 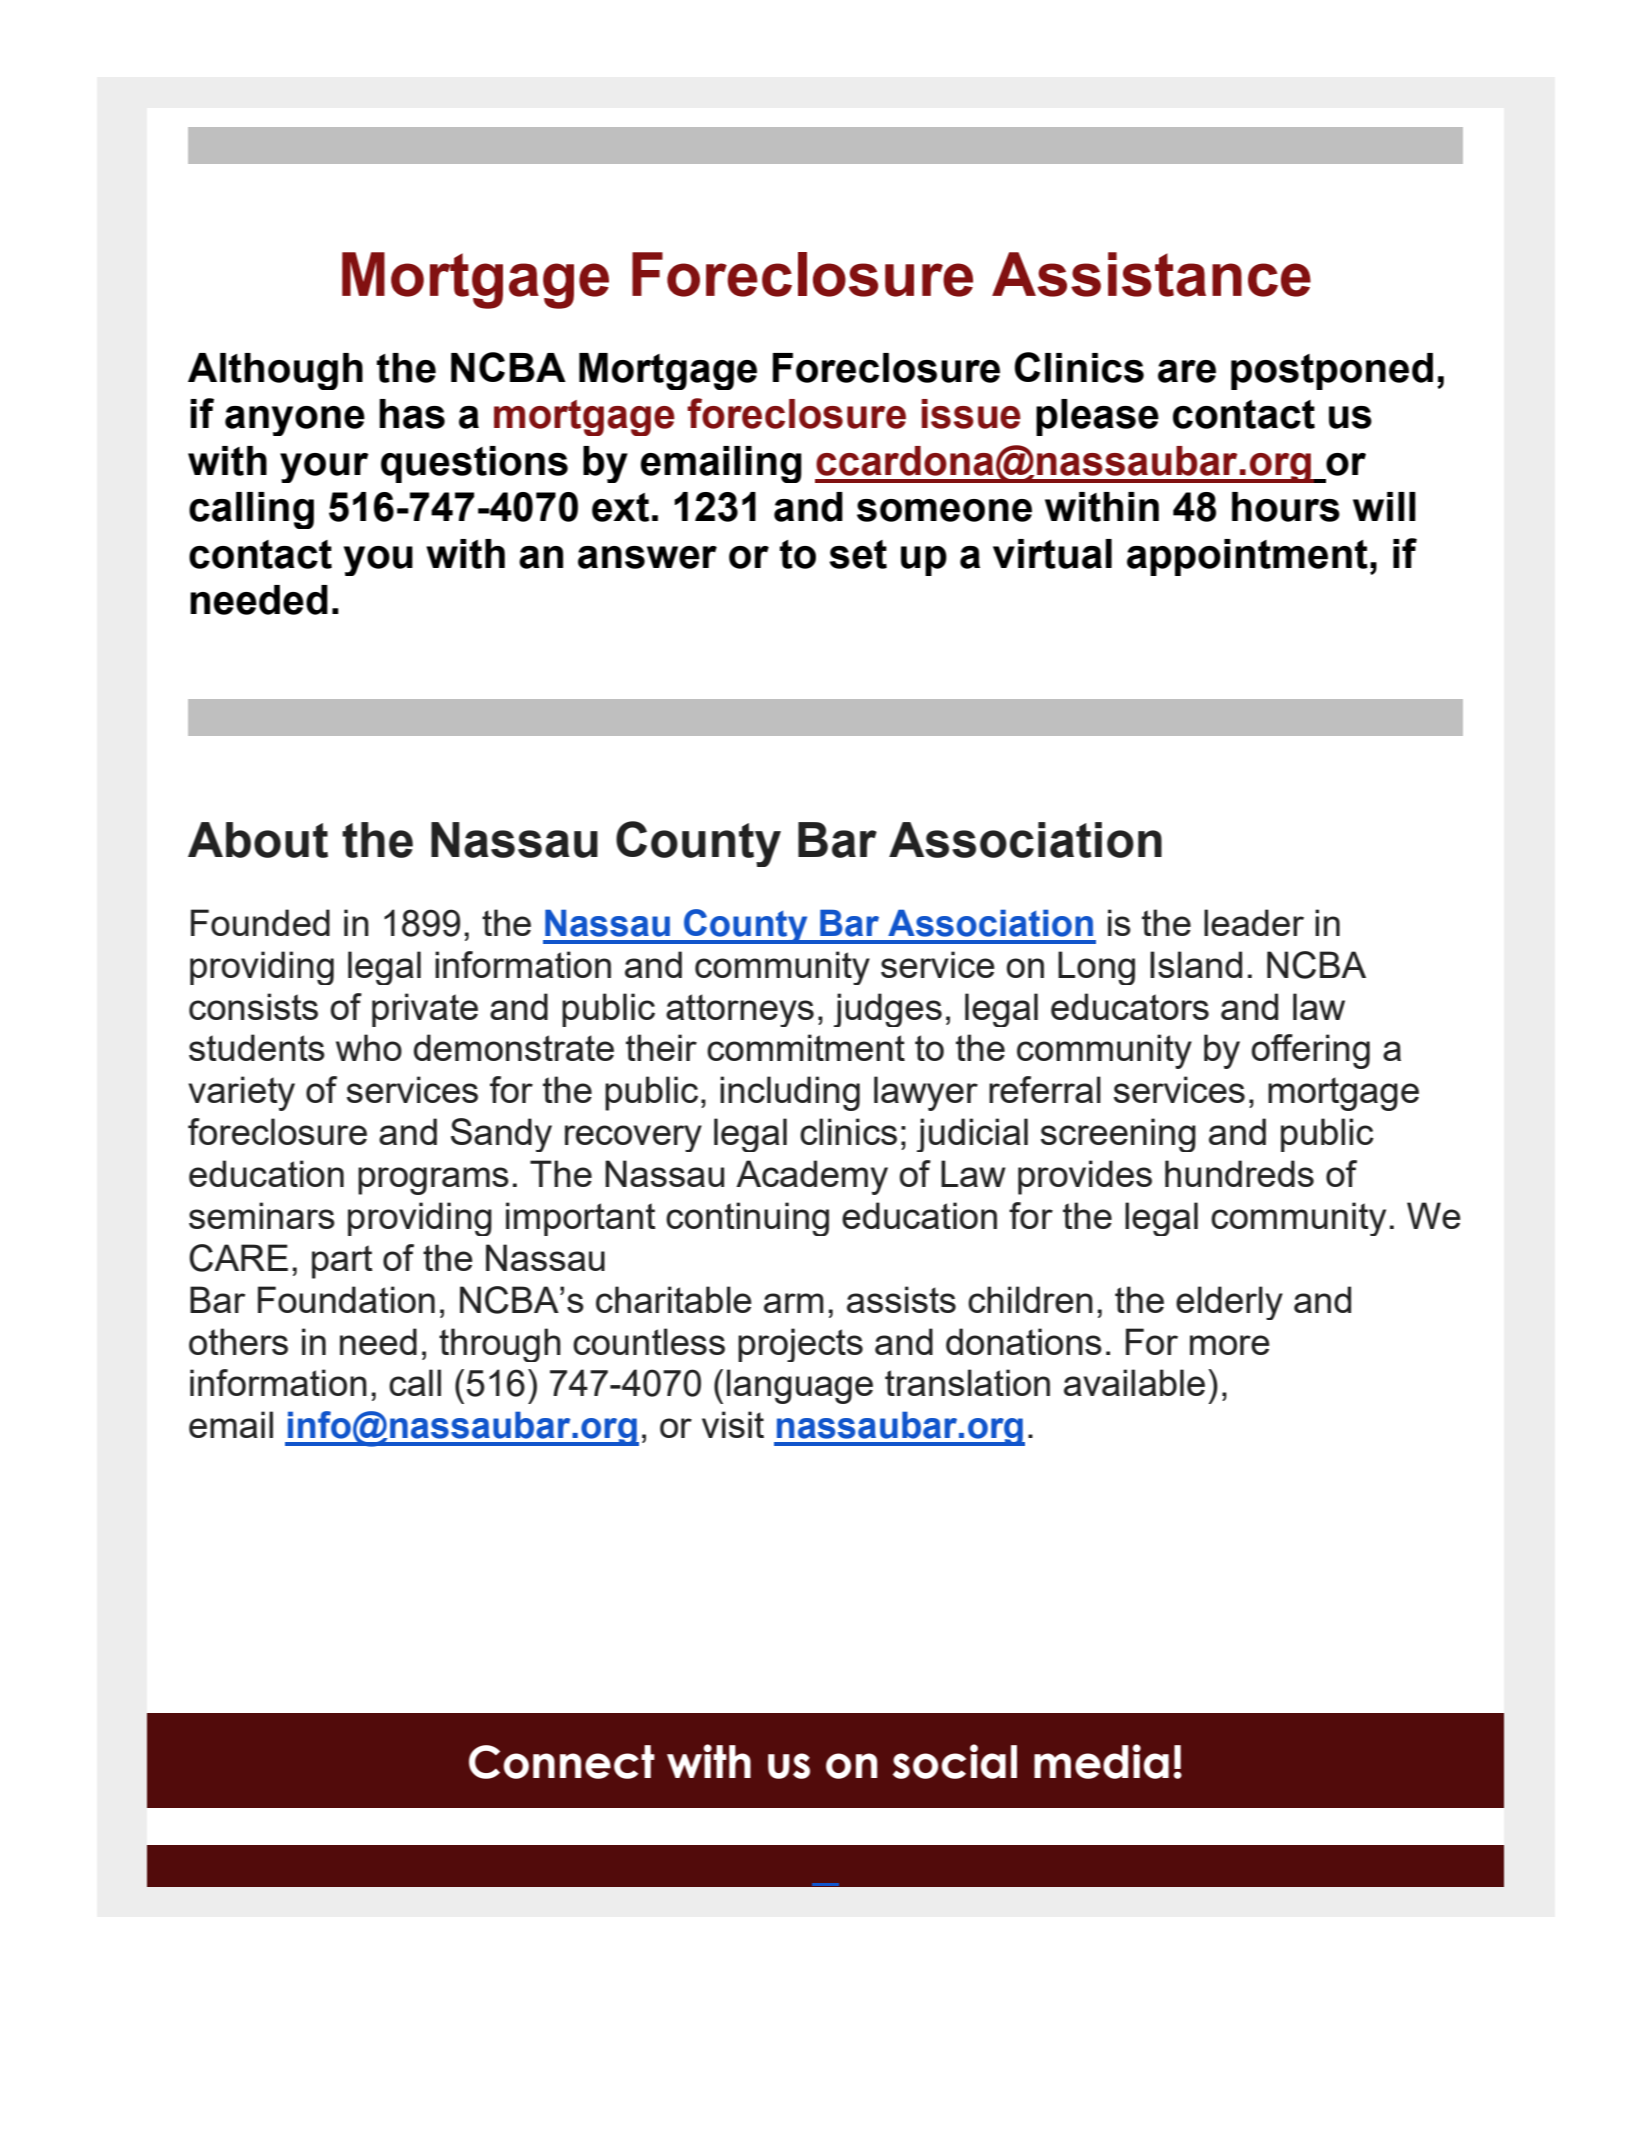 What do you see at coordinates (275, 371) in the screenshot?
I see `Although` at bounding box center [275, 371].
